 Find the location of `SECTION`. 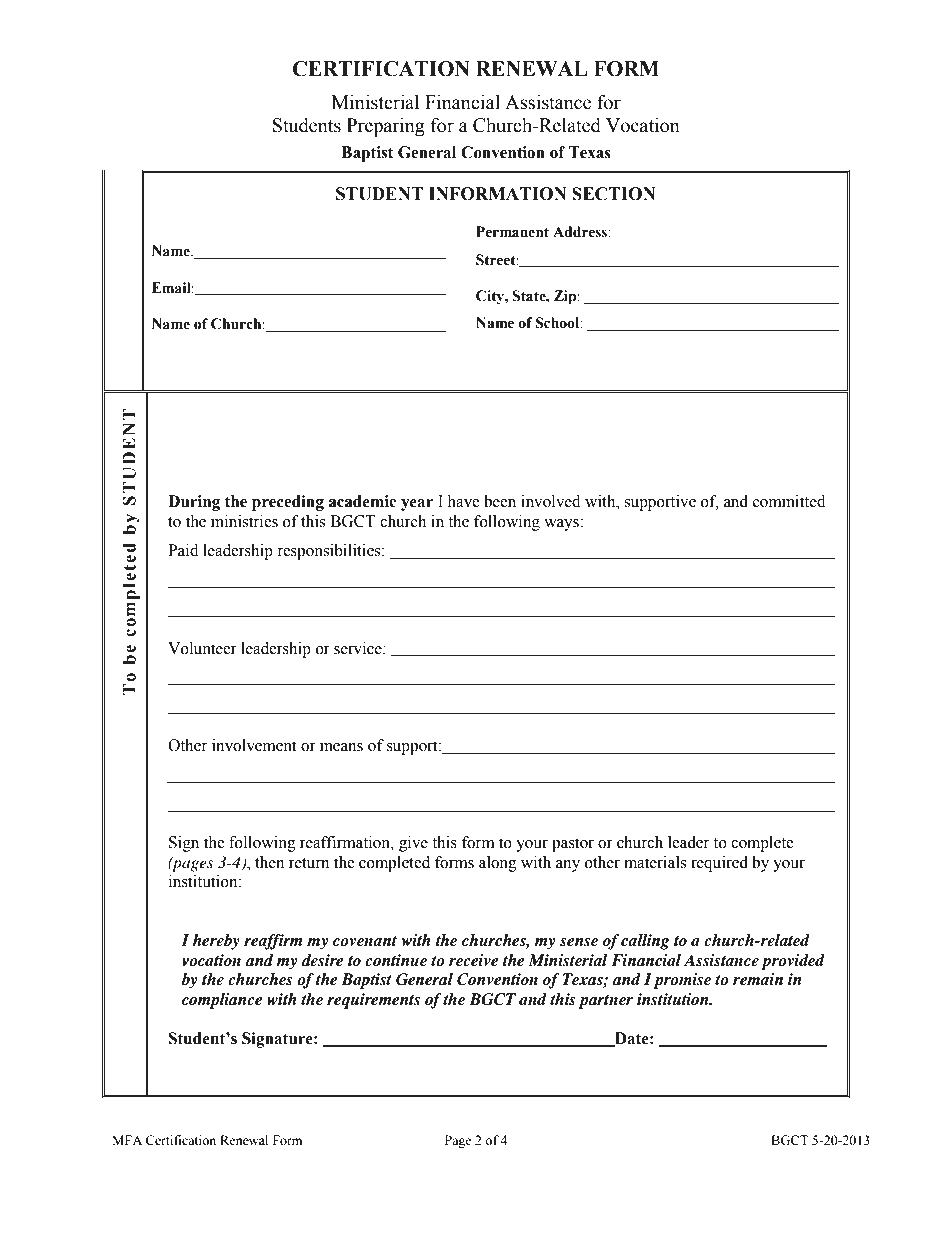

SECTION is located at coordinates (614, 194).
